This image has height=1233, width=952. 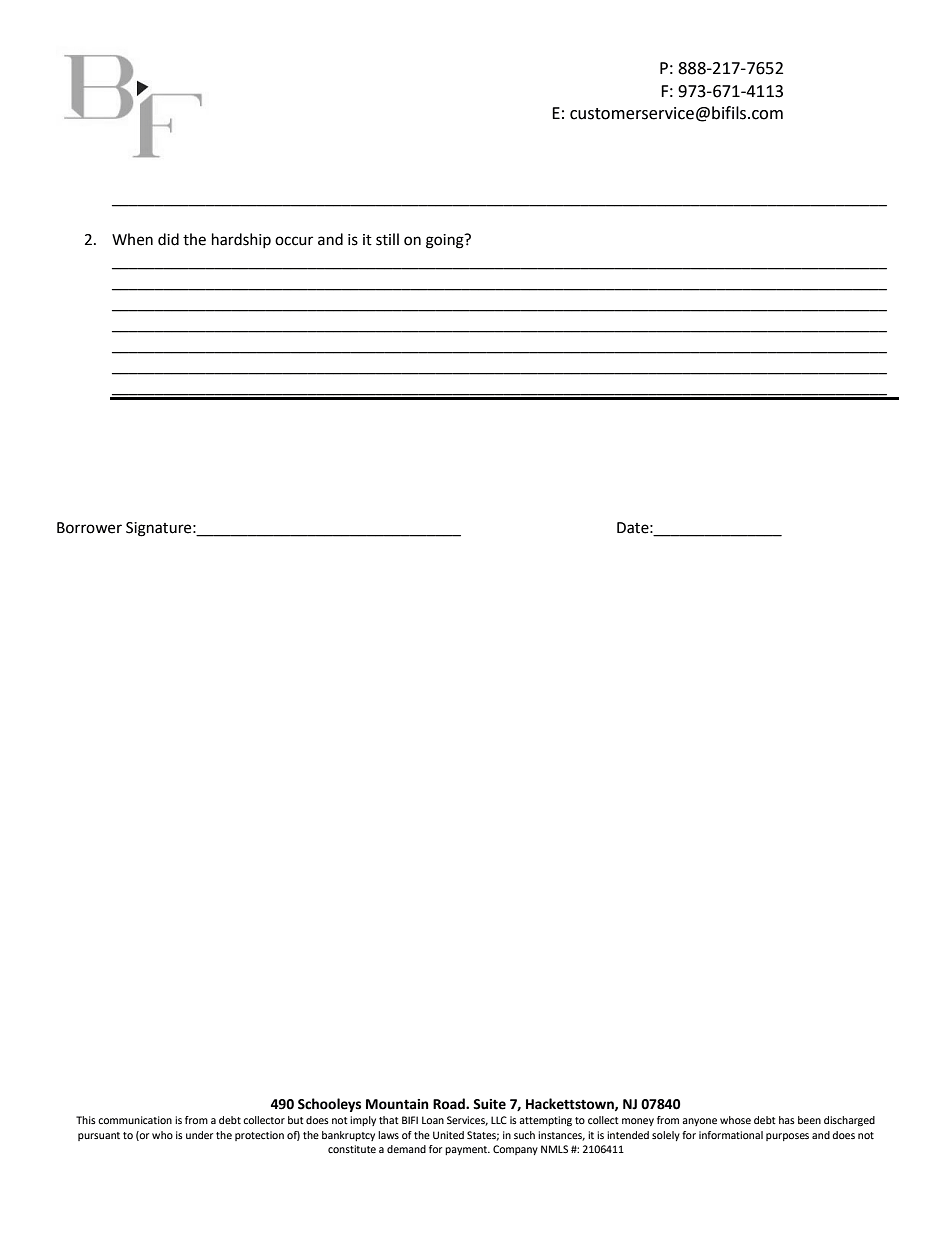 I want to click on under, so click(x=199, y=1135).
